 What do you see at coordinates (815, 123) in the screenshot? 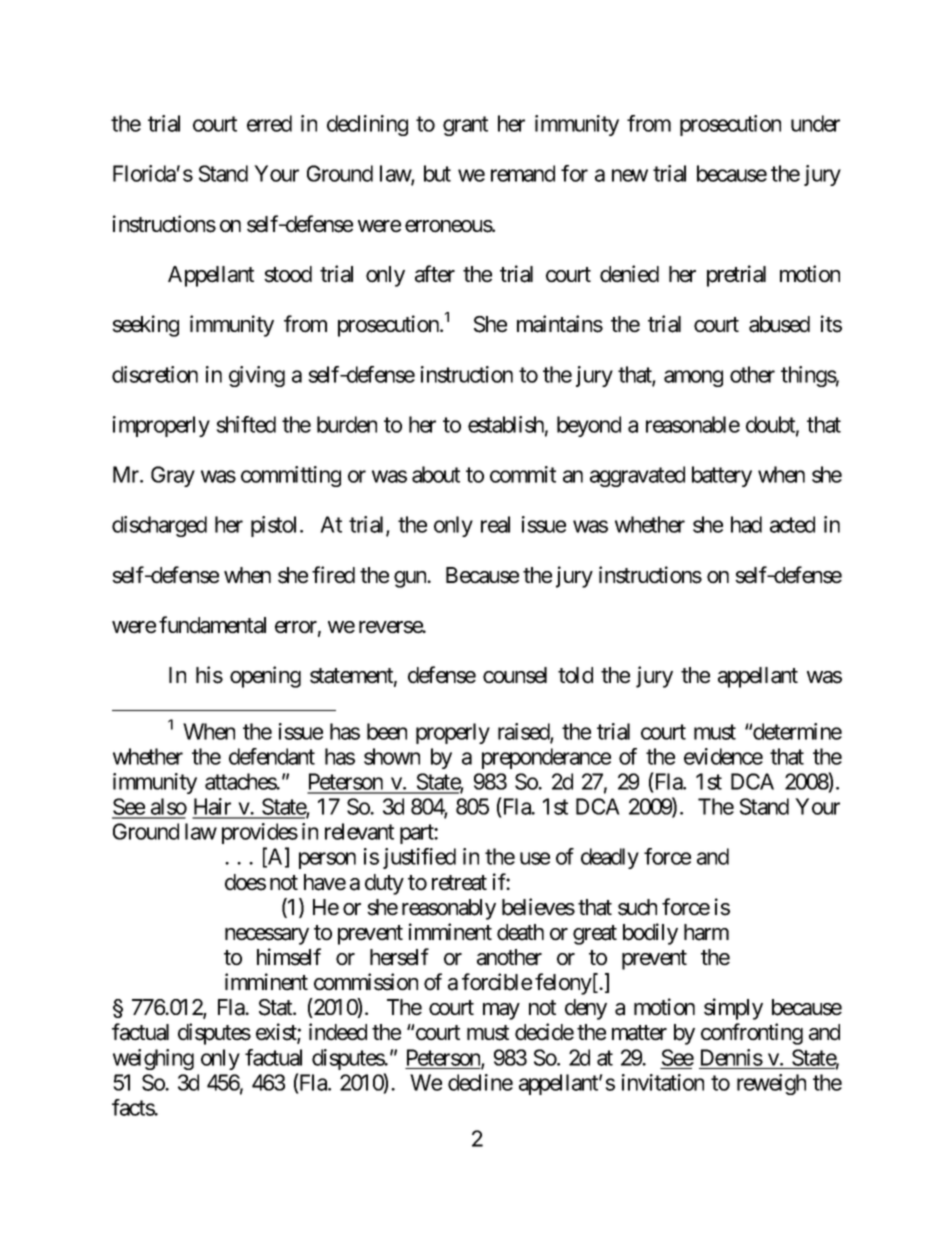
I see `under` at bounding box center [815, 123].
